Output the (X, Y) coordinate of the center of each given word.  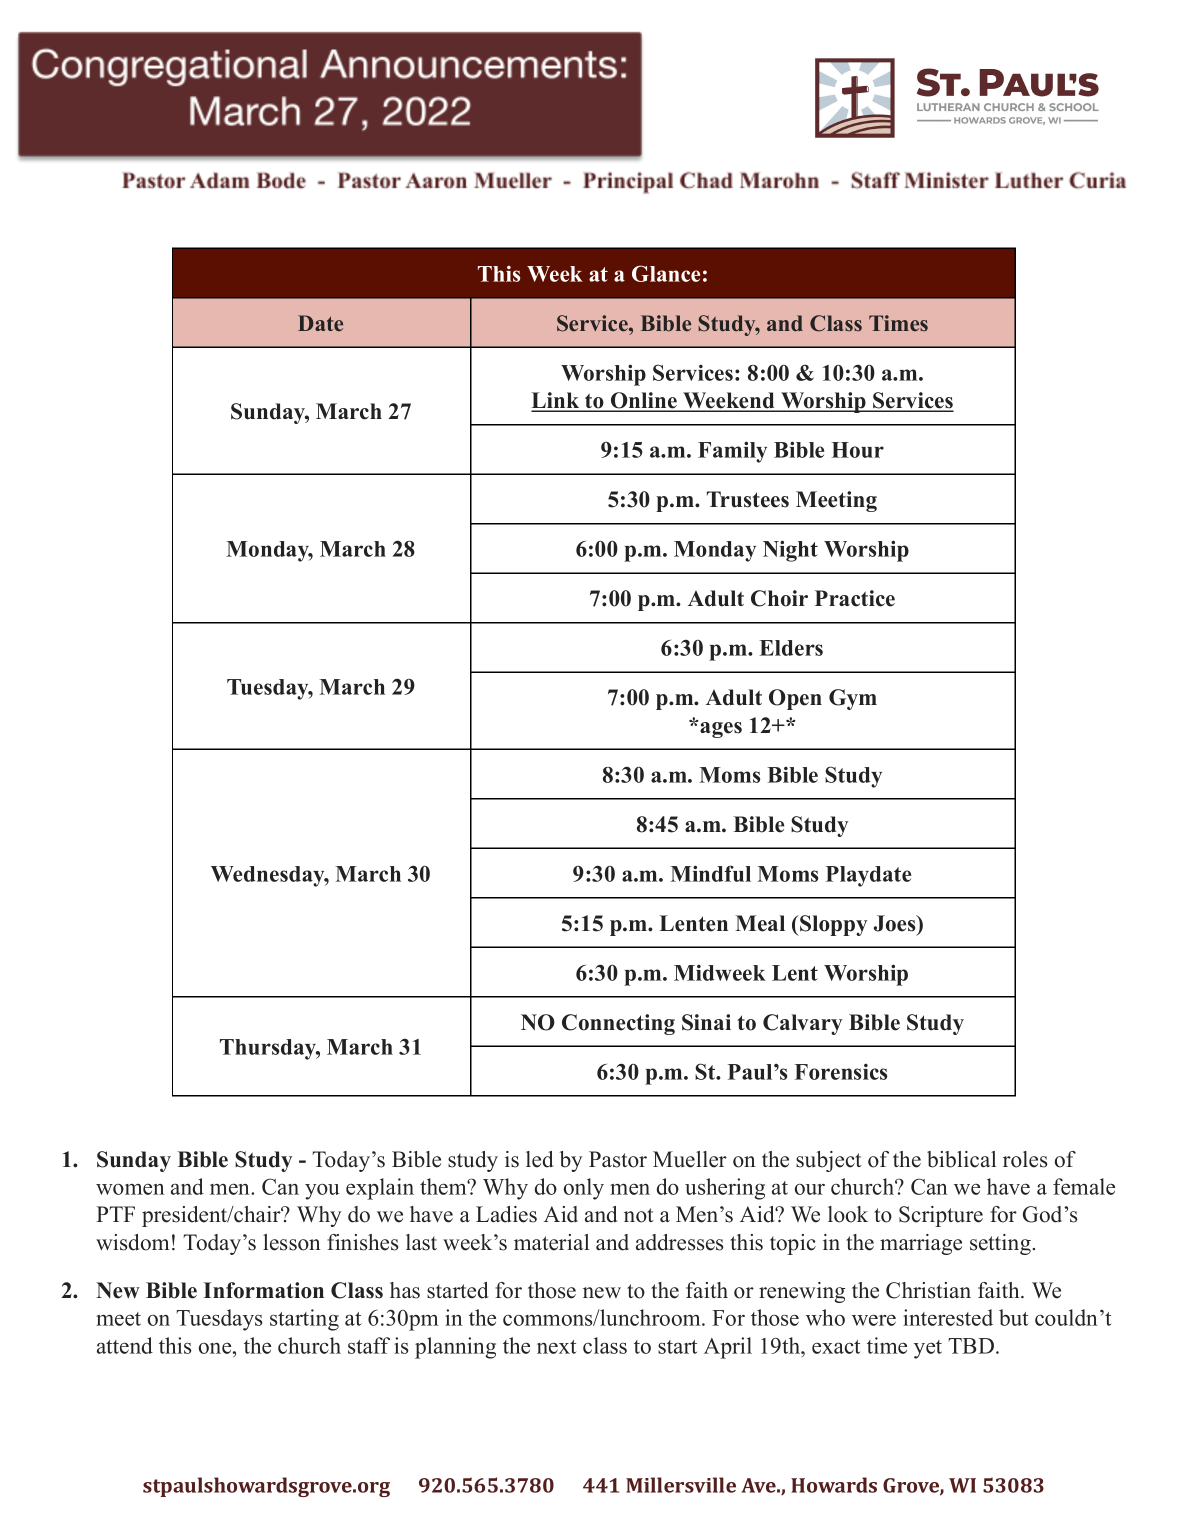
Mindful (710, 873)
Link (556, 401)
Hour (858, 450)
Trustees (748, 499)
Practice (855, 598)
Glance (666, 273)
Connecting (618, 1024)
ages (721, 730)
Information (263, 1290)
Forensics (841, 1071)
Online (644, 401)
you (322, 1192)
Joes (896, 923)
